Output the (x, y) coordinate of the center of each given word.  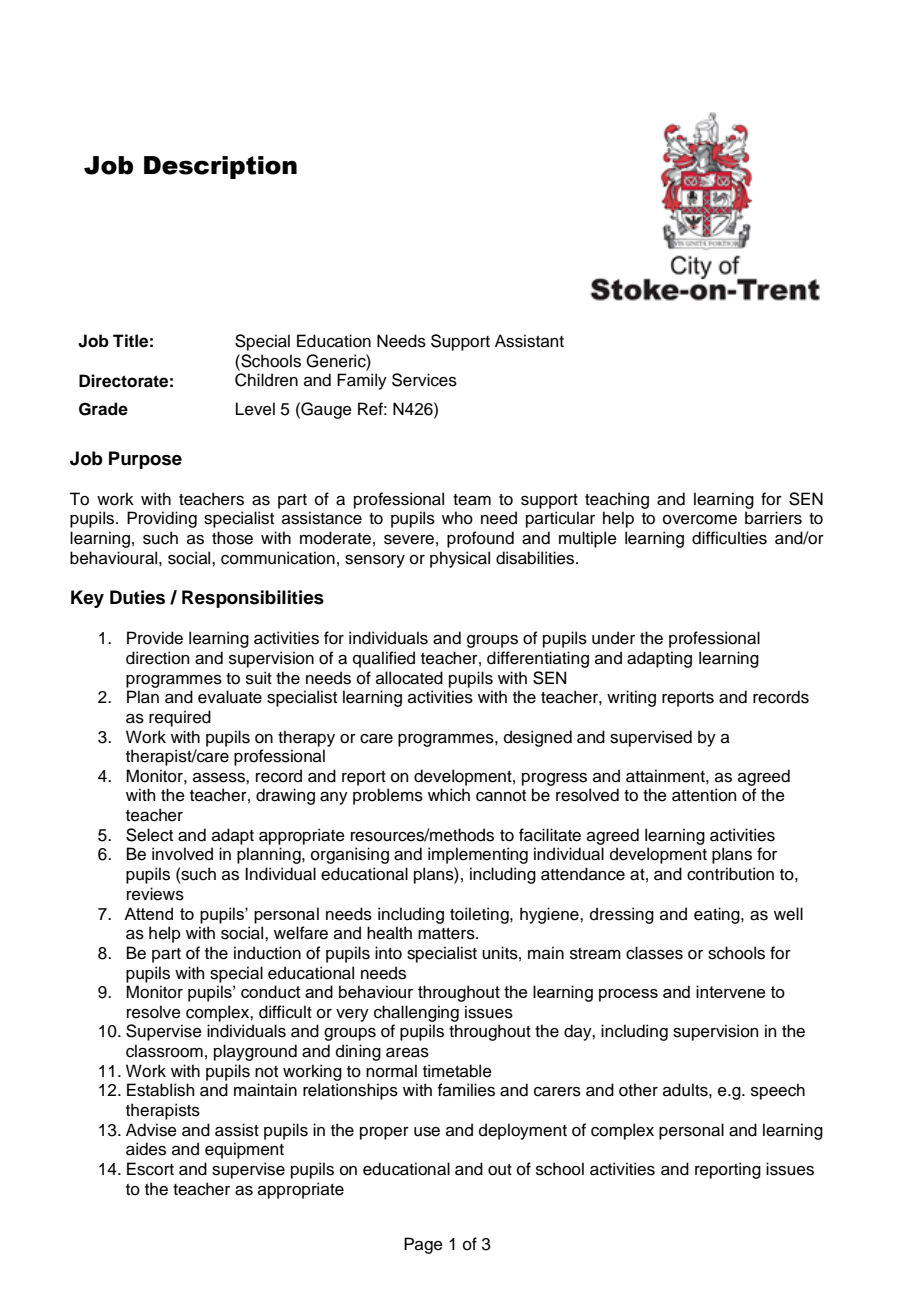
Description (220, 167)
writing (631, 698)
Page (423, 1245)
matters (447, 934)
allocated (409, 678)
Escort (150, 1169)
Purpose (145, 460)
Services (424, 380)
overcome (700, 520)
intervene (730, 991)
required (180, 718)
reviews (155, 894)
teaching (617, 500)
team (472, 500)
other (638, 1090)
